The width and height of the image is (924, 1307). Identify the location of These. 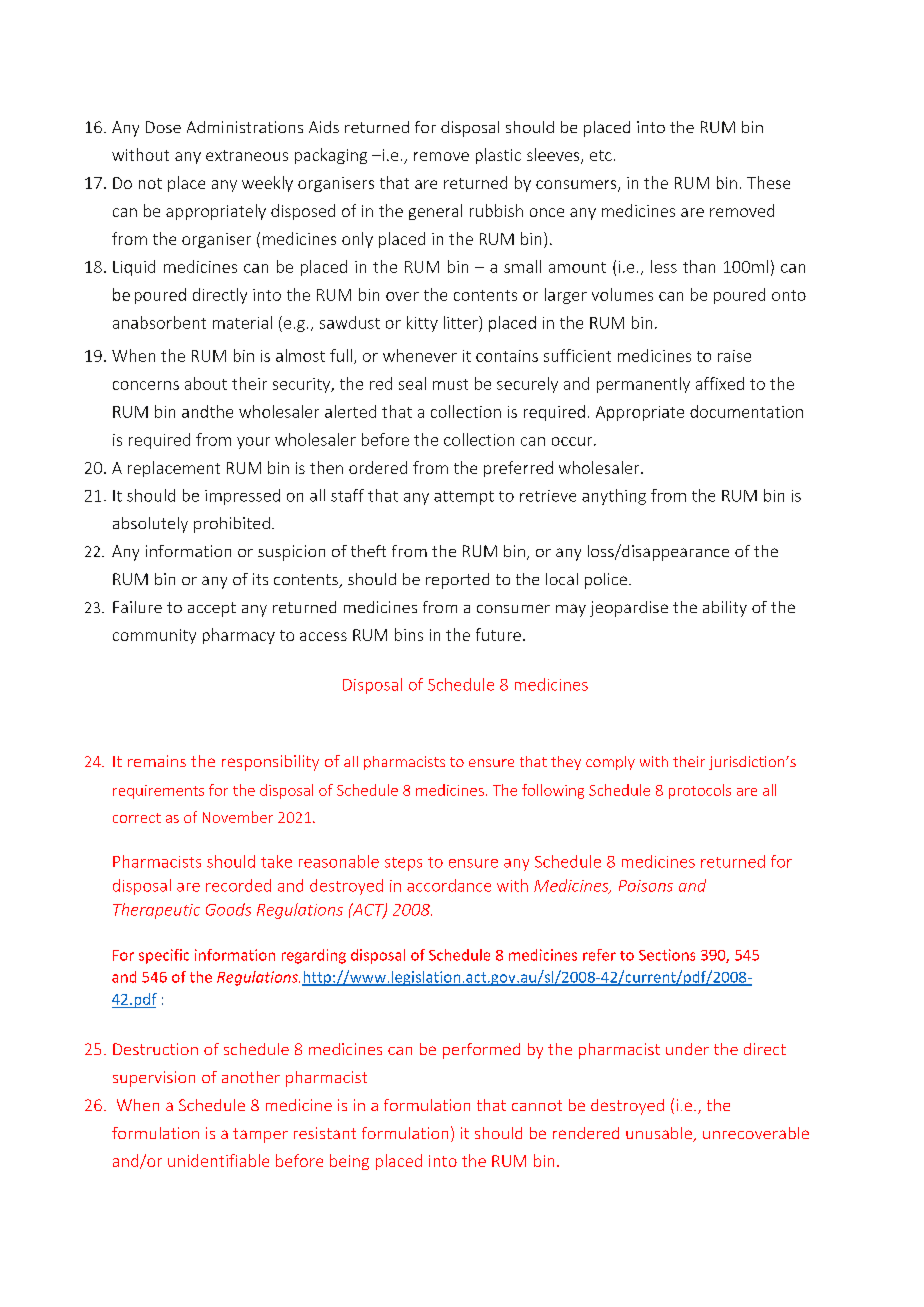
(768, 182).
